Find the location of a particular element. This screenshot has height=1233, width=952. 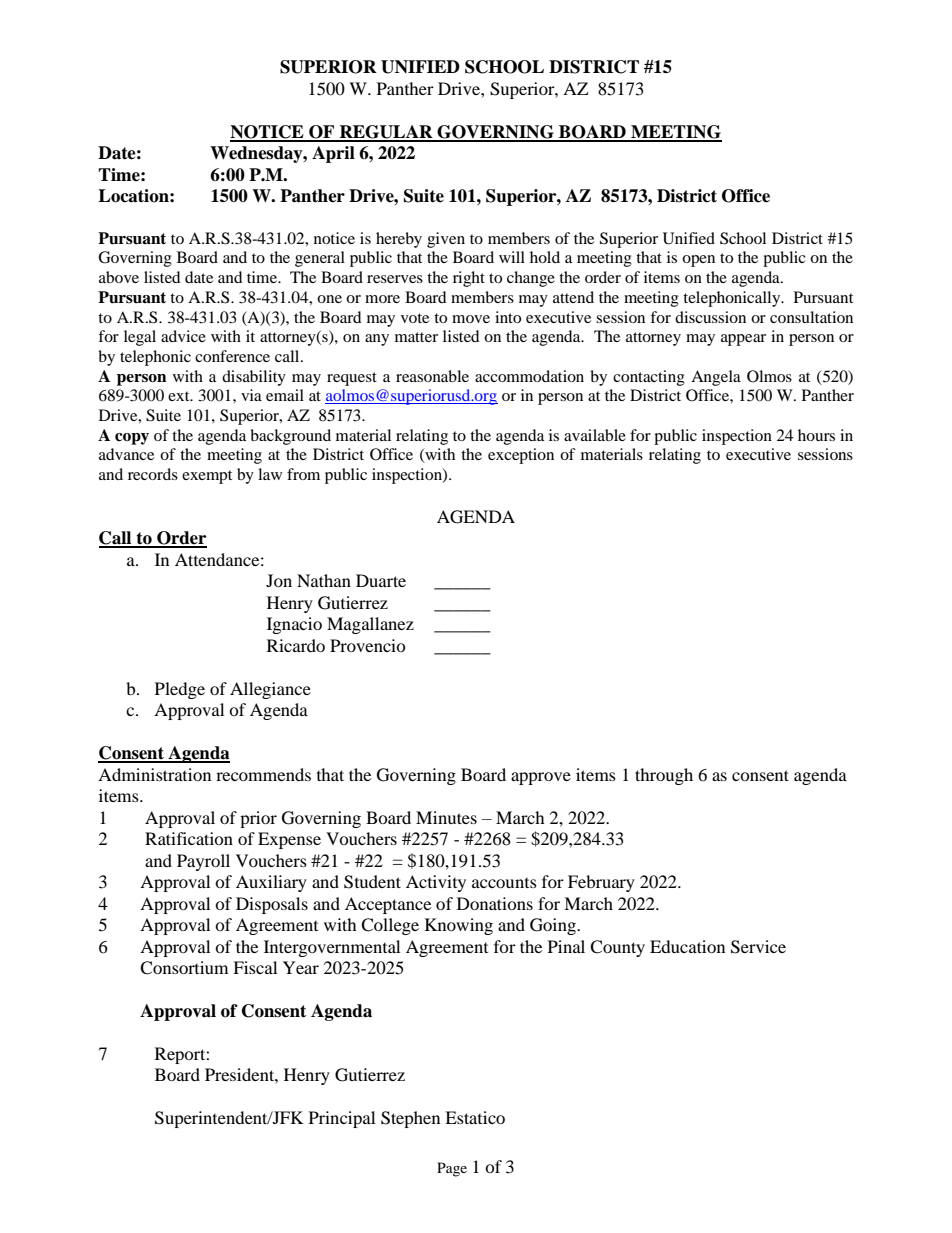

Pledge is located at coordinates (180, 690).
